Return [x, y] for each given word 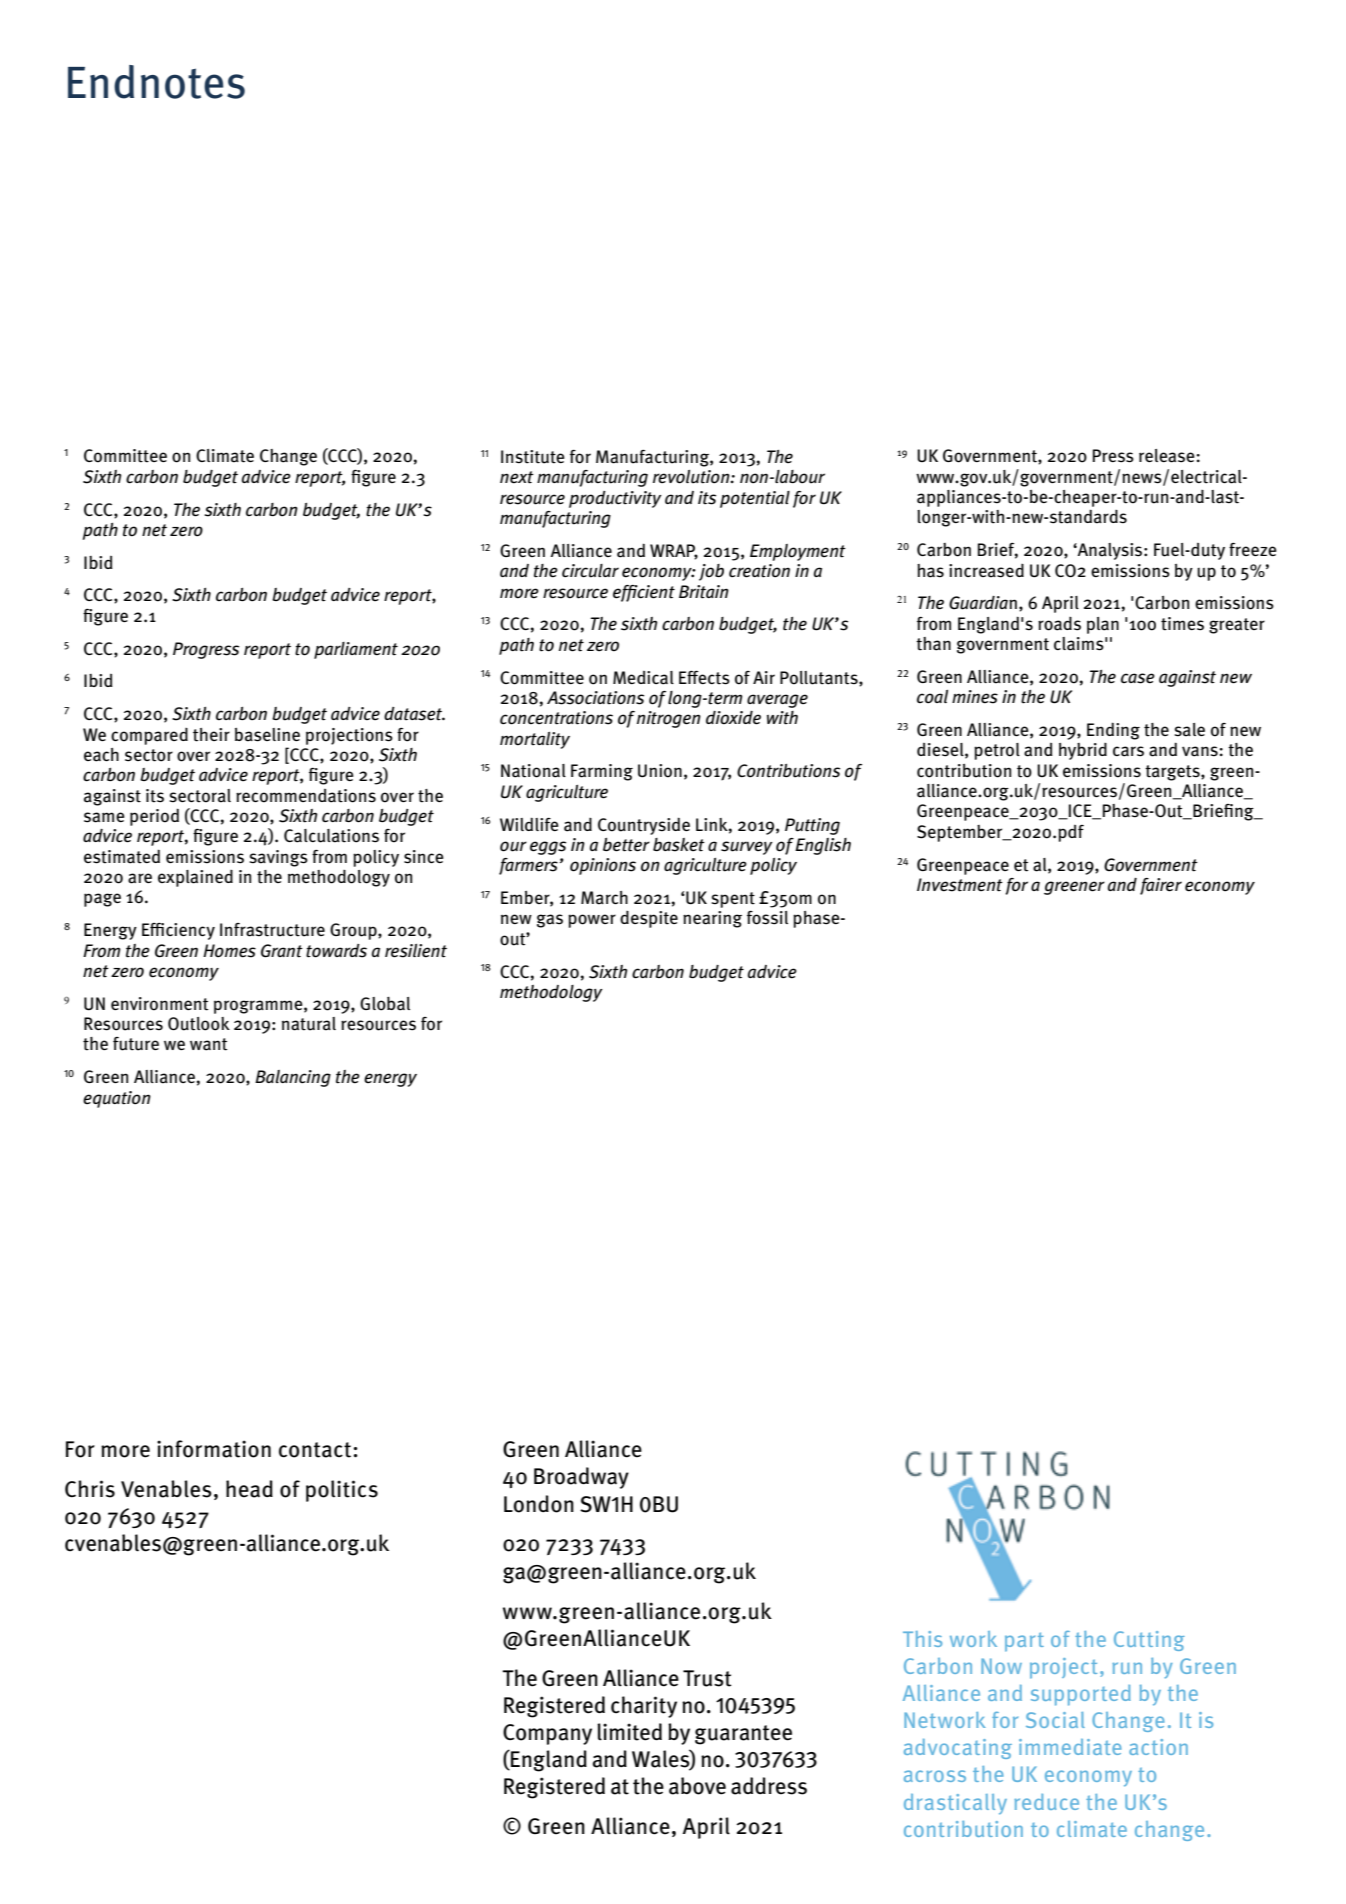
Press [1113, 456]
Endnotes [156, 82]
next [517, 477]
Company [547, 1734]
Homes [229, 951]
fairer [1161, 886]
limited [629, 1732]
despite [649, 919]
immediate [1070, 1747]
